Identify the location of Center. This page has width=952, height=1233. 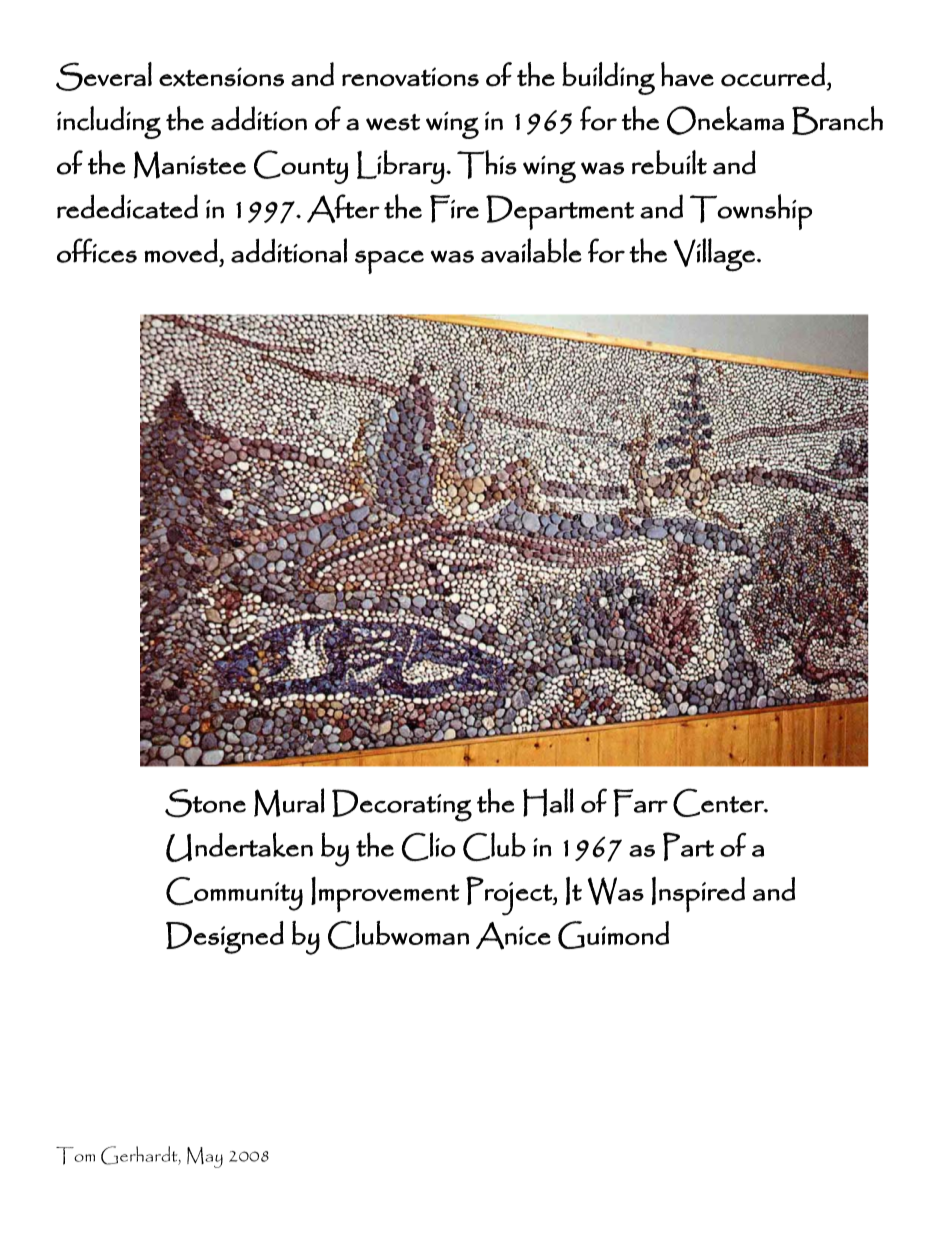
(719, 802).
